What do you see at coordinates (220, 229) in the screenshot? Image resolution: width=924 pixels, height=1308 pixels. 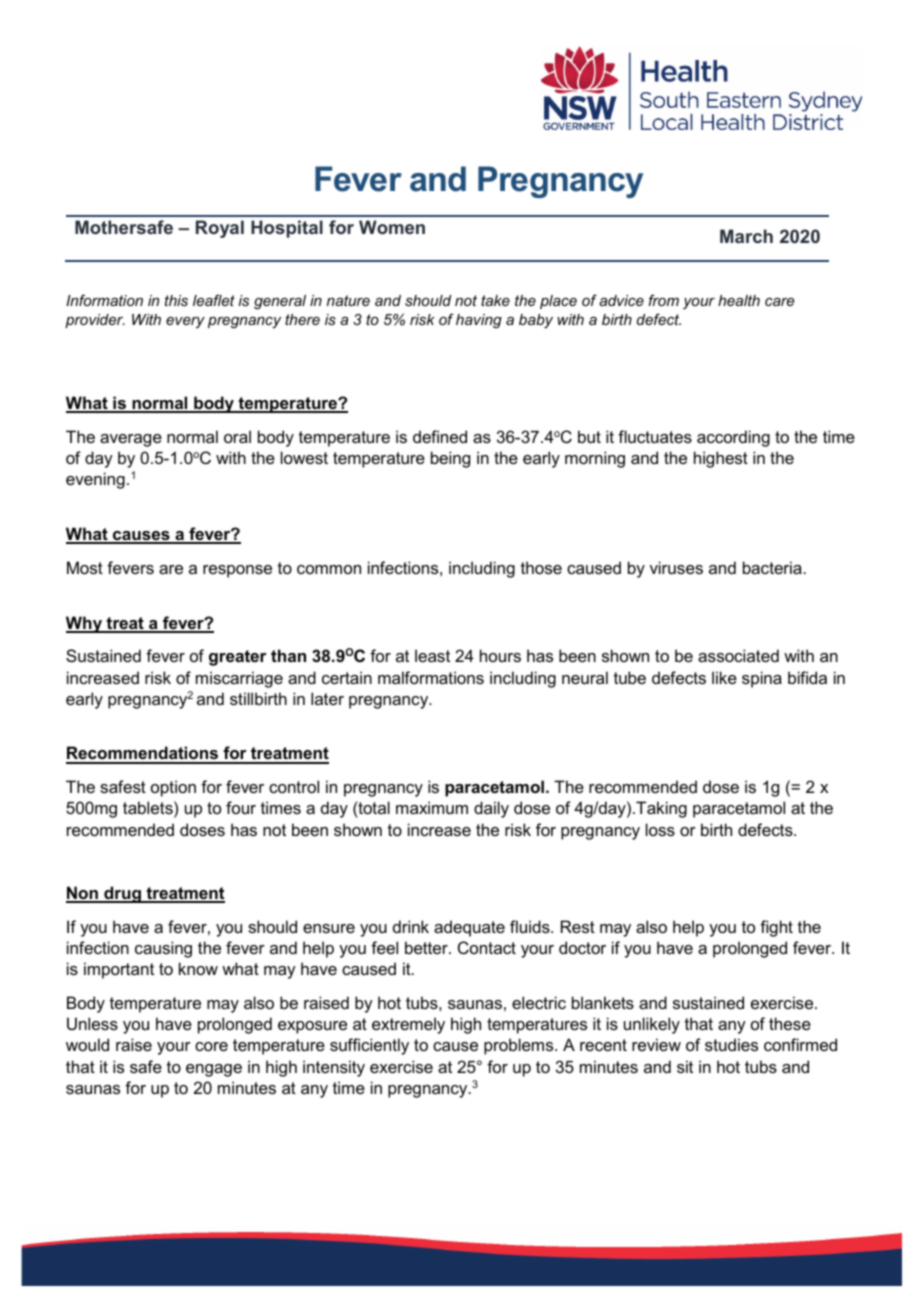 I see `Royal` at bounding box center [220, 229].
